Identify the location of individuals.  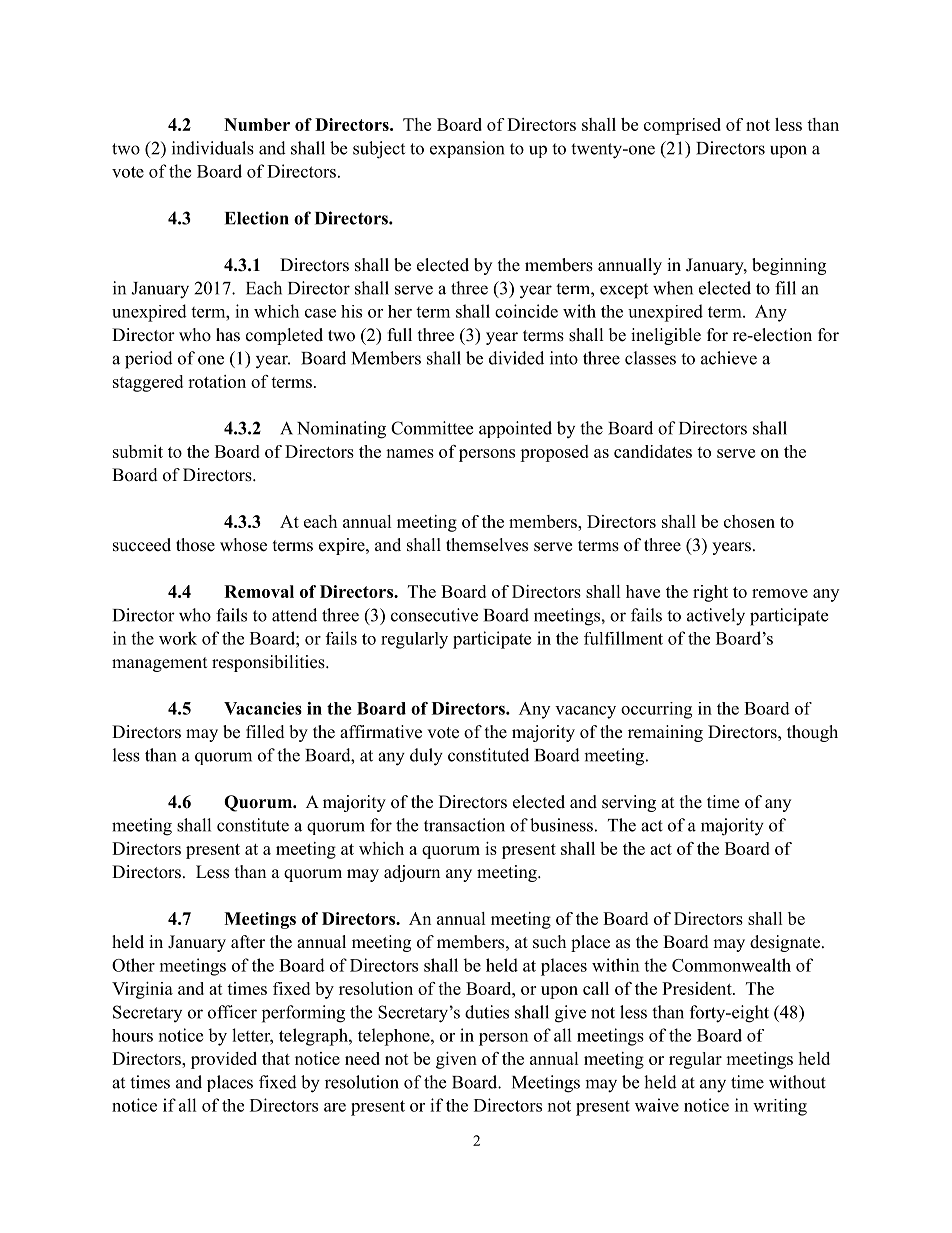
(213, 148).
